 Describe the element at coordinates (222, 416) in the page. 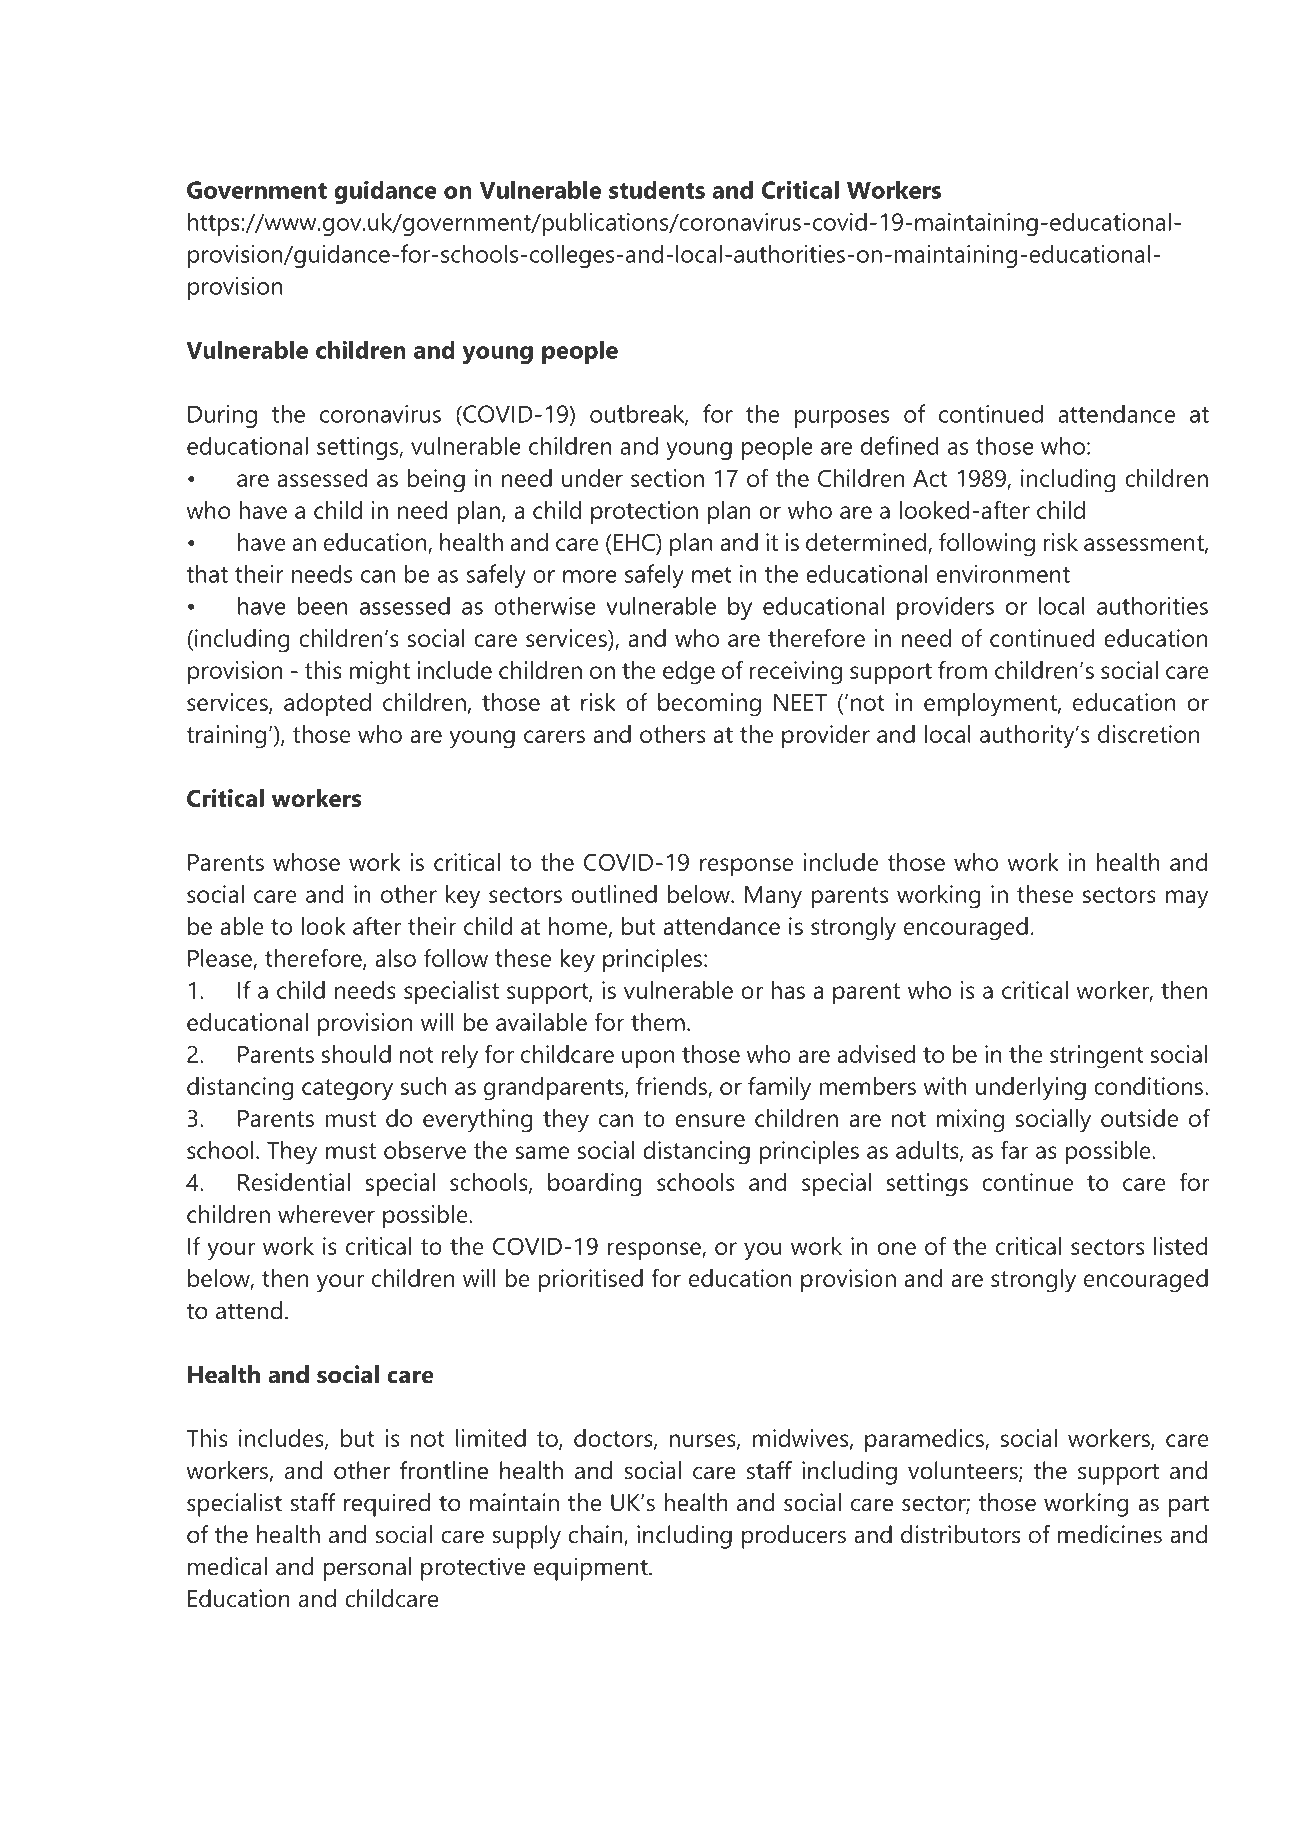

I see `During` at that location.
